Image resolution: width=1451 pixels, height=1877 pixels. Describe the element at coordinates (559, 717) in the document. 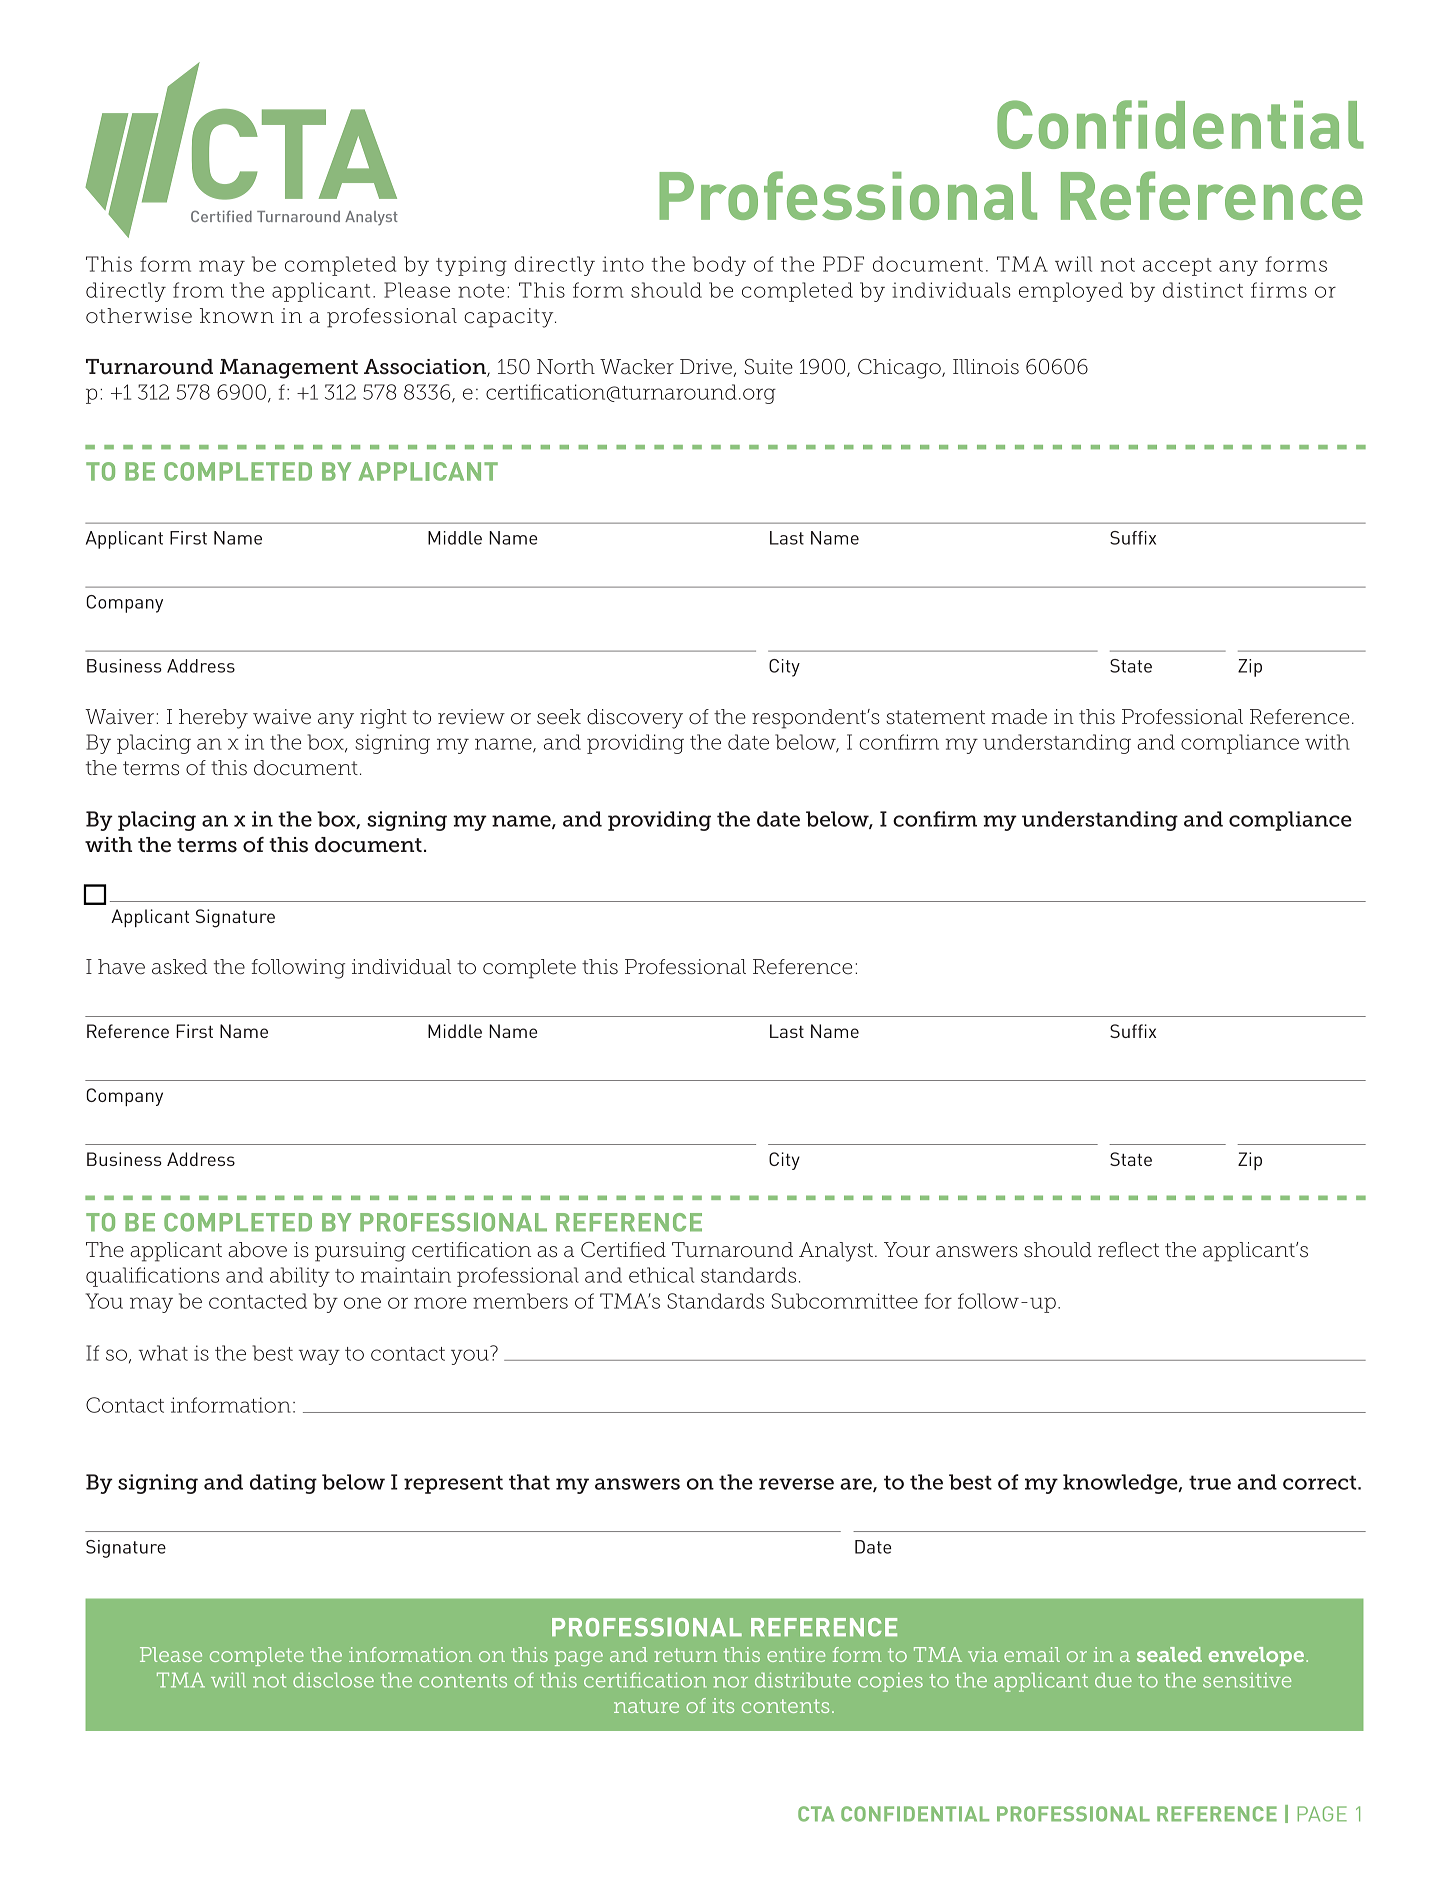

I see `seek` at that location.
